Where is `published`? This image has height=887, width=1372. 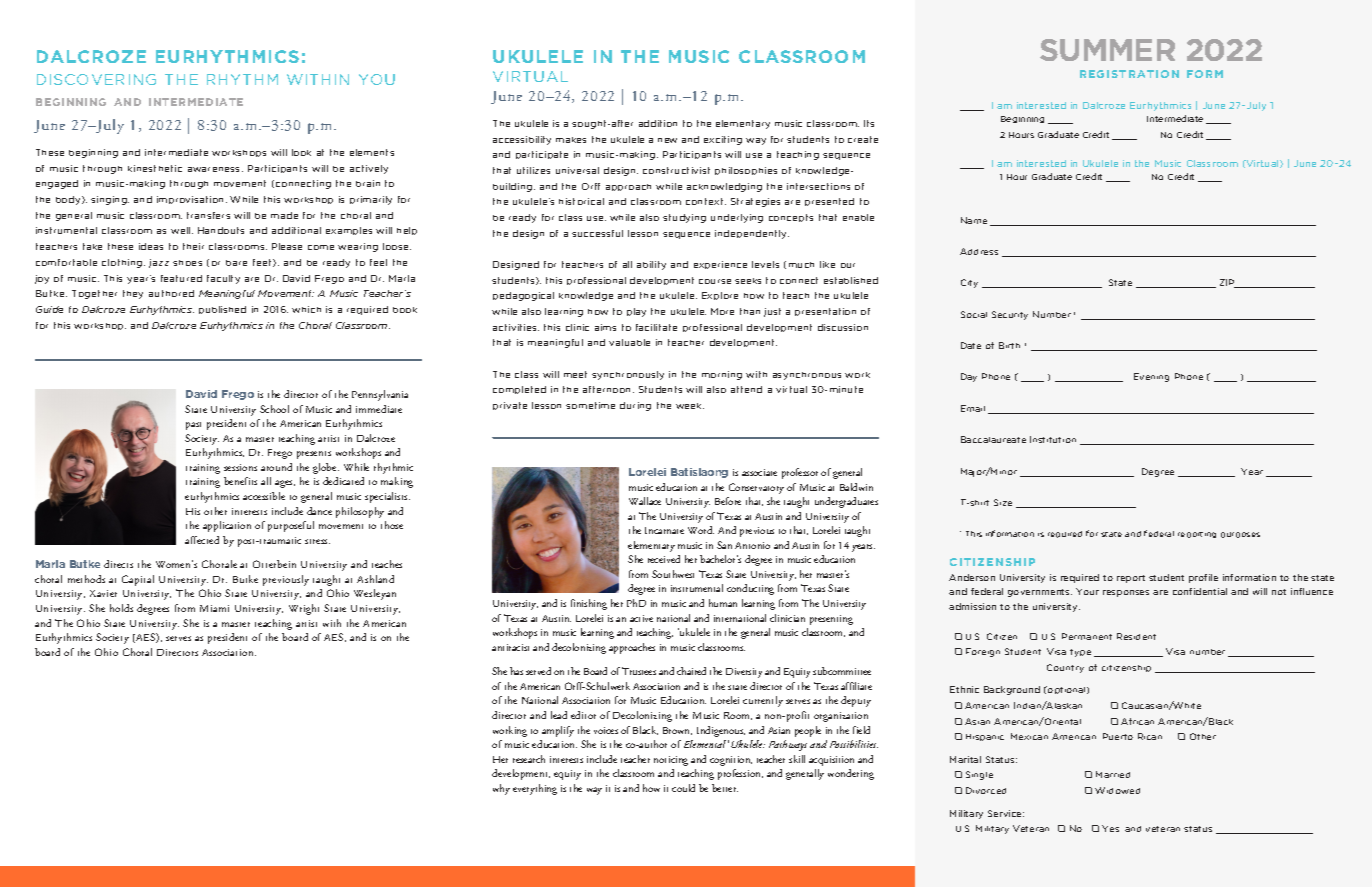 published is located at coordinates (222, 310).
